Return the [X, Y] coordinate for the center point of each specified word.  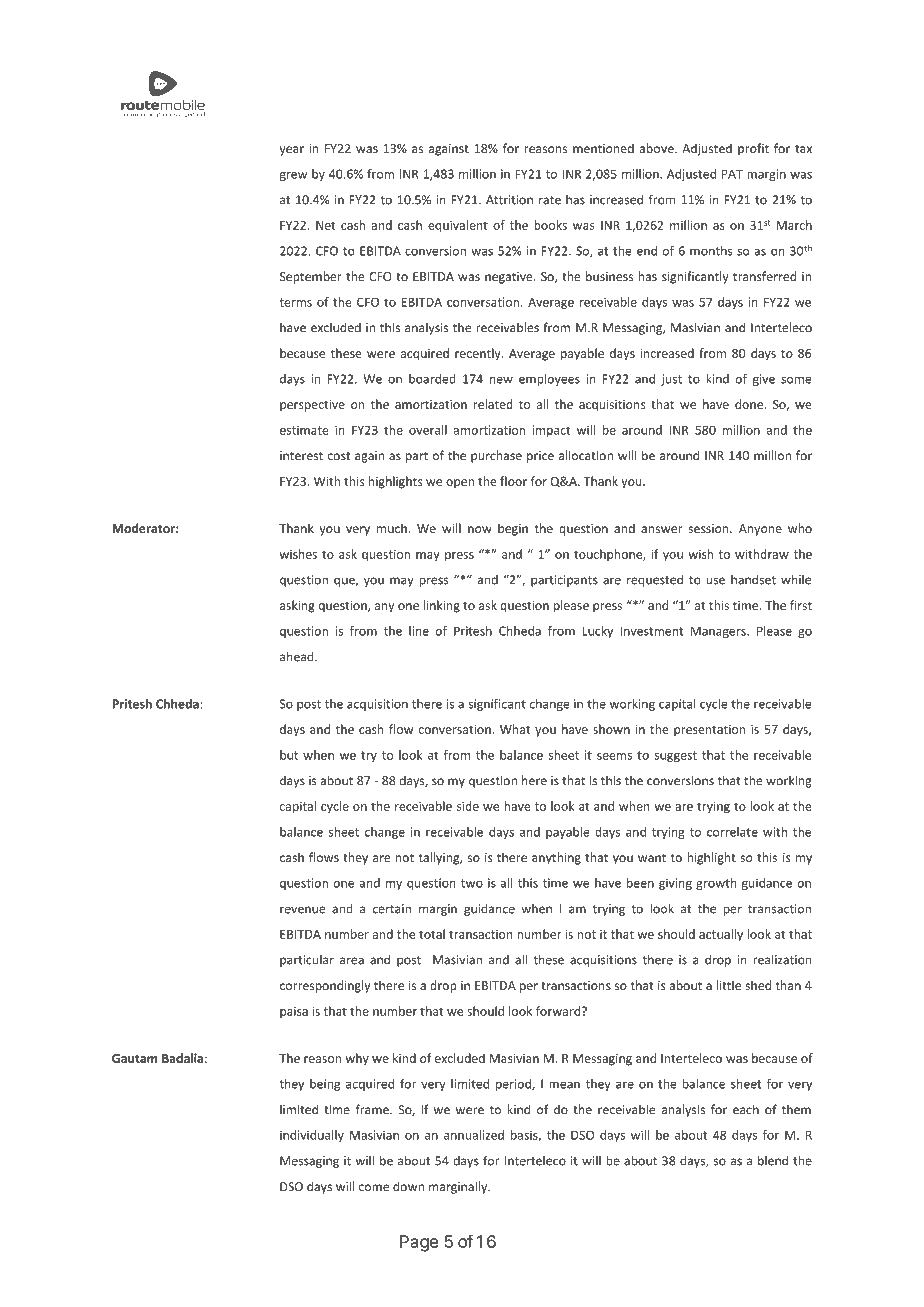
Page [419, 1243]
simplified [189, 114]
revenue [303, 910]
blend [773, 1160]
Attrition [509, 200]
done [750, 404]
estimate [304, 430]
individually [312, 1136]
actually [721, 935]
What [515, 729]
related [493, 404]
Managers [719, 632]
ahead [298, 656]
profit [753, 149]
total [432, 934]
